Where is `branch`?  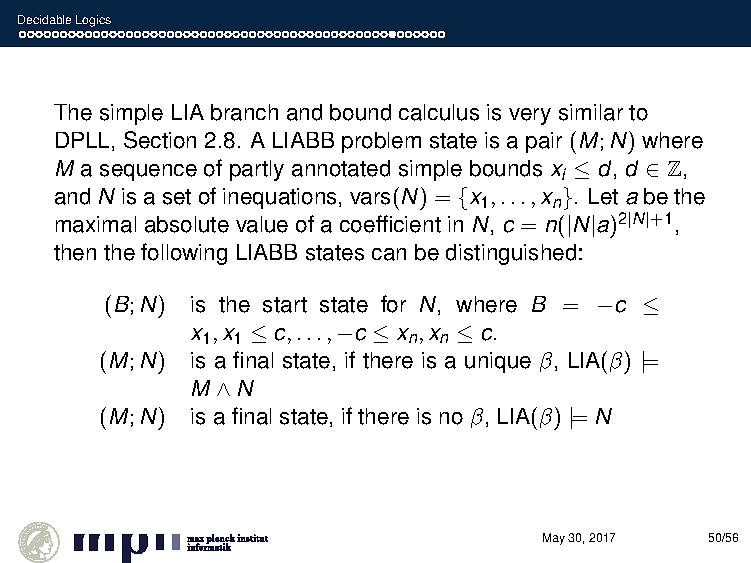 branch is located at coordinates (244, 112).
